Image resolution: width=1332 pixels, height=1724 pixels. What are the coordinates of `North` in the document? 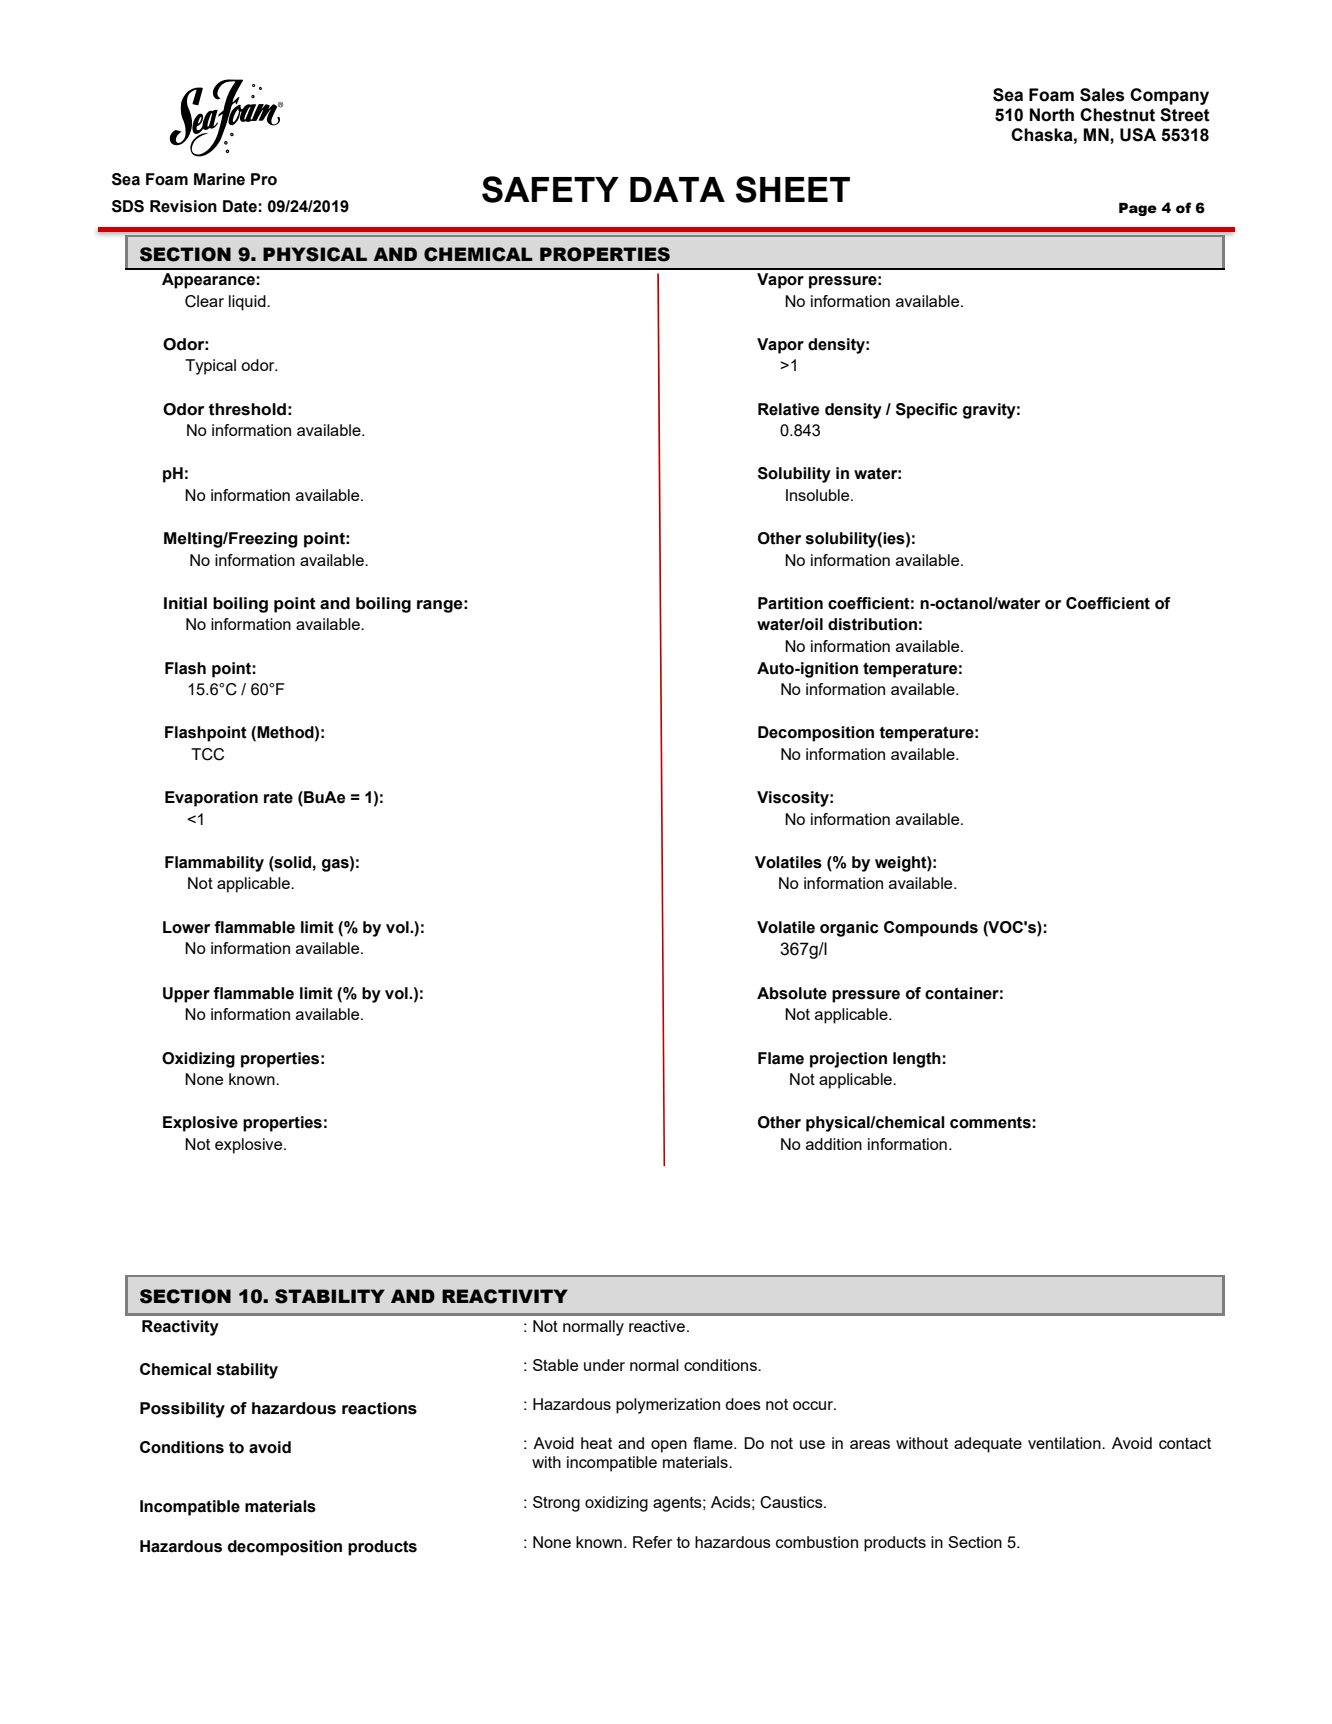 It's located at (1052, 115).
